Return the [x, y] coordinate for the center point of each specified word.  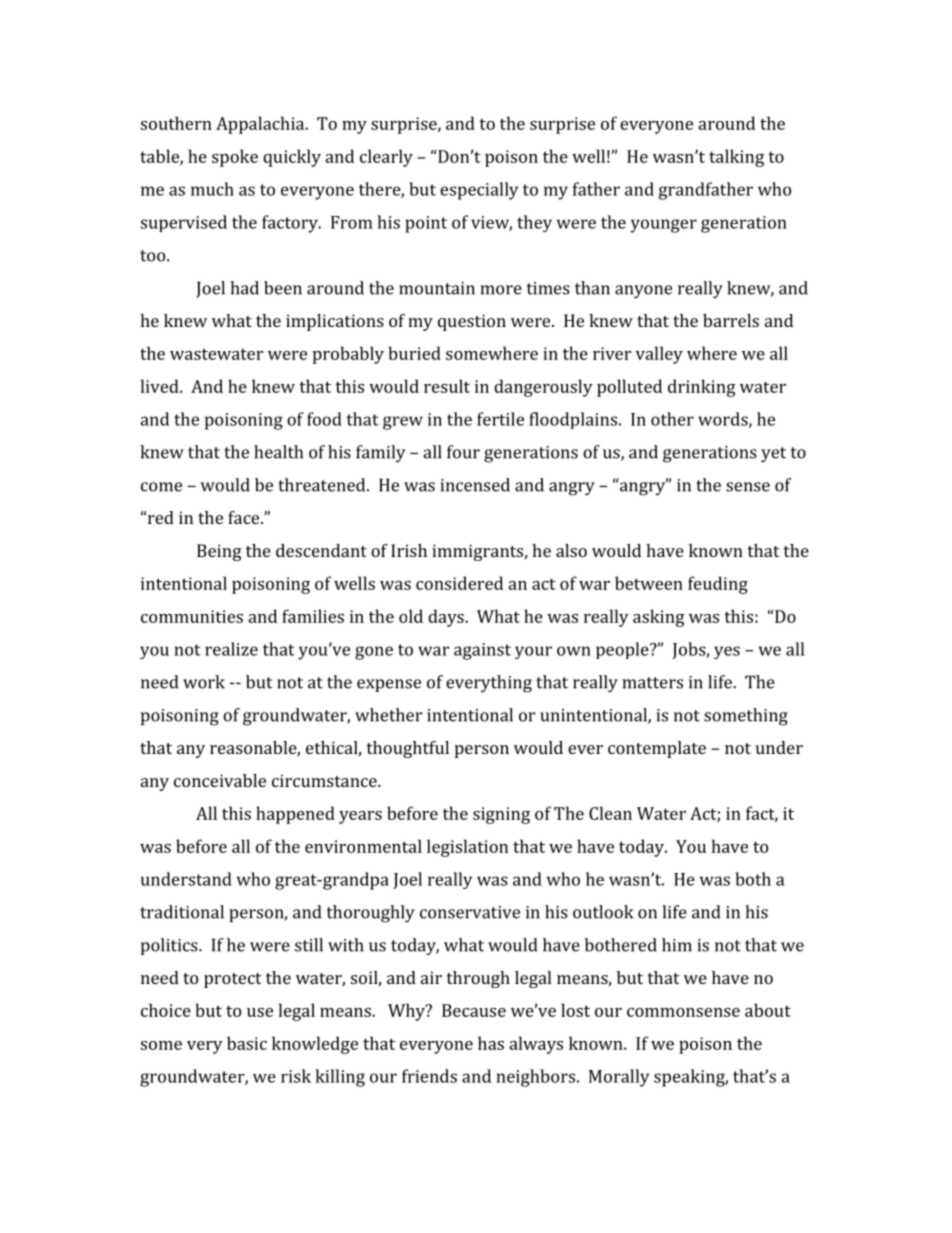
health [278, 452]
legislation [467, 848]
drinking [702, 388]
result [447, 386]
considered [459, 583]
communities [192, 616]
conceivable [220, 780]
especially [479, 191]
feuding [718, 585]
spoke [235, 158]
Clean [610, 813]
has [491, 1043]
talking [736, 158]
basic [247, 1043]
